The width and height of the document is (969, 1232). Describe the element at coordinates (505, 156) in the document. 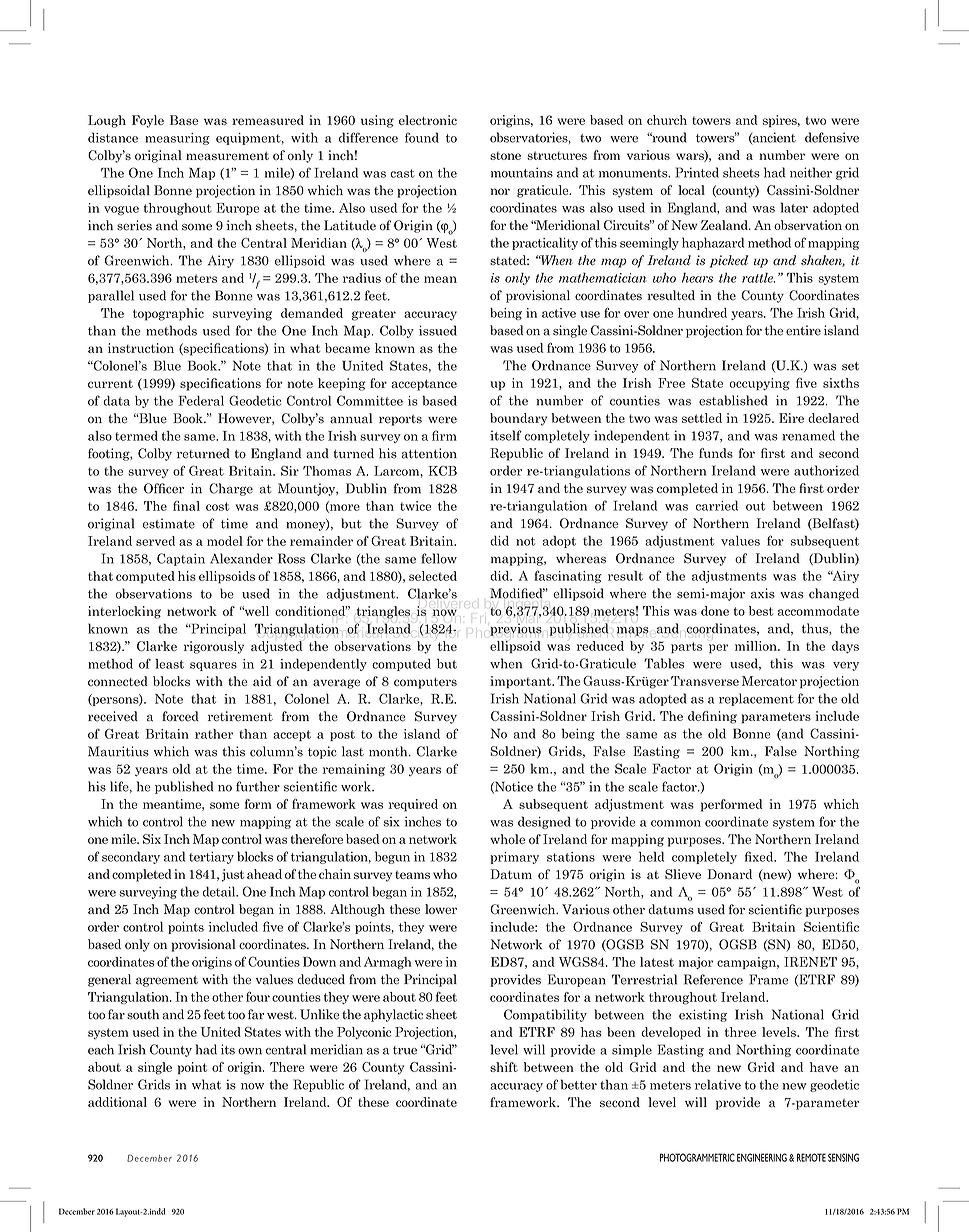

I see `stone` at that location.
